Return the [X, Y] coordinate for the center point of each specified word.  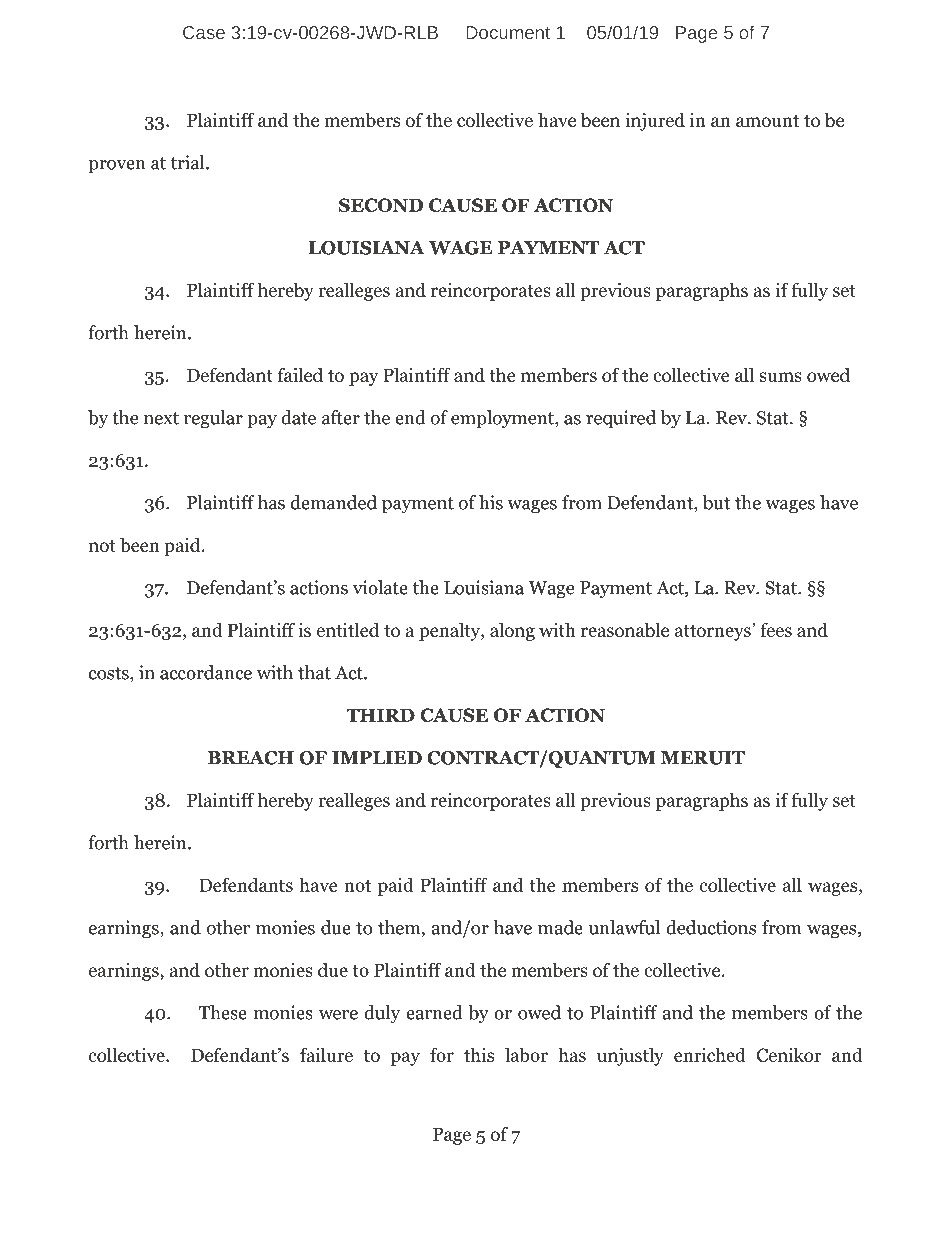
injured [655, 121]
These [223, 1012]
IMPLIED [377, 758]
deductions [711, 927]
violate [380, 587]
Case [204, 32]
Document [508, 32]
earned [434, 1012]
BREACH [251, 758]
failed [300, 374]
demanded [334, 502]
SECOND [381, 205]
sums [780, 377]
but [716, 502]
